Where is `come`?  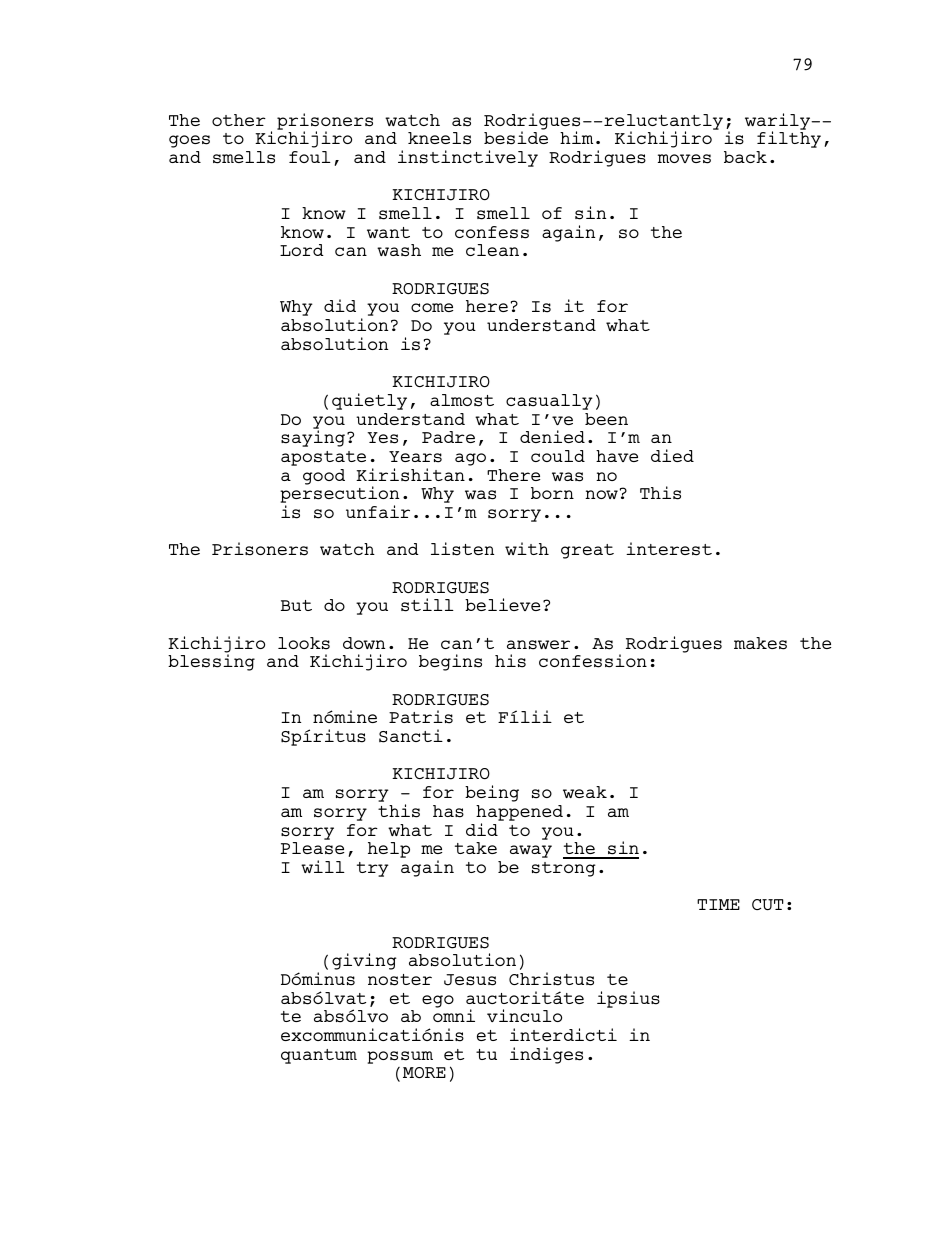
come is located at coordinates (432, 307).
